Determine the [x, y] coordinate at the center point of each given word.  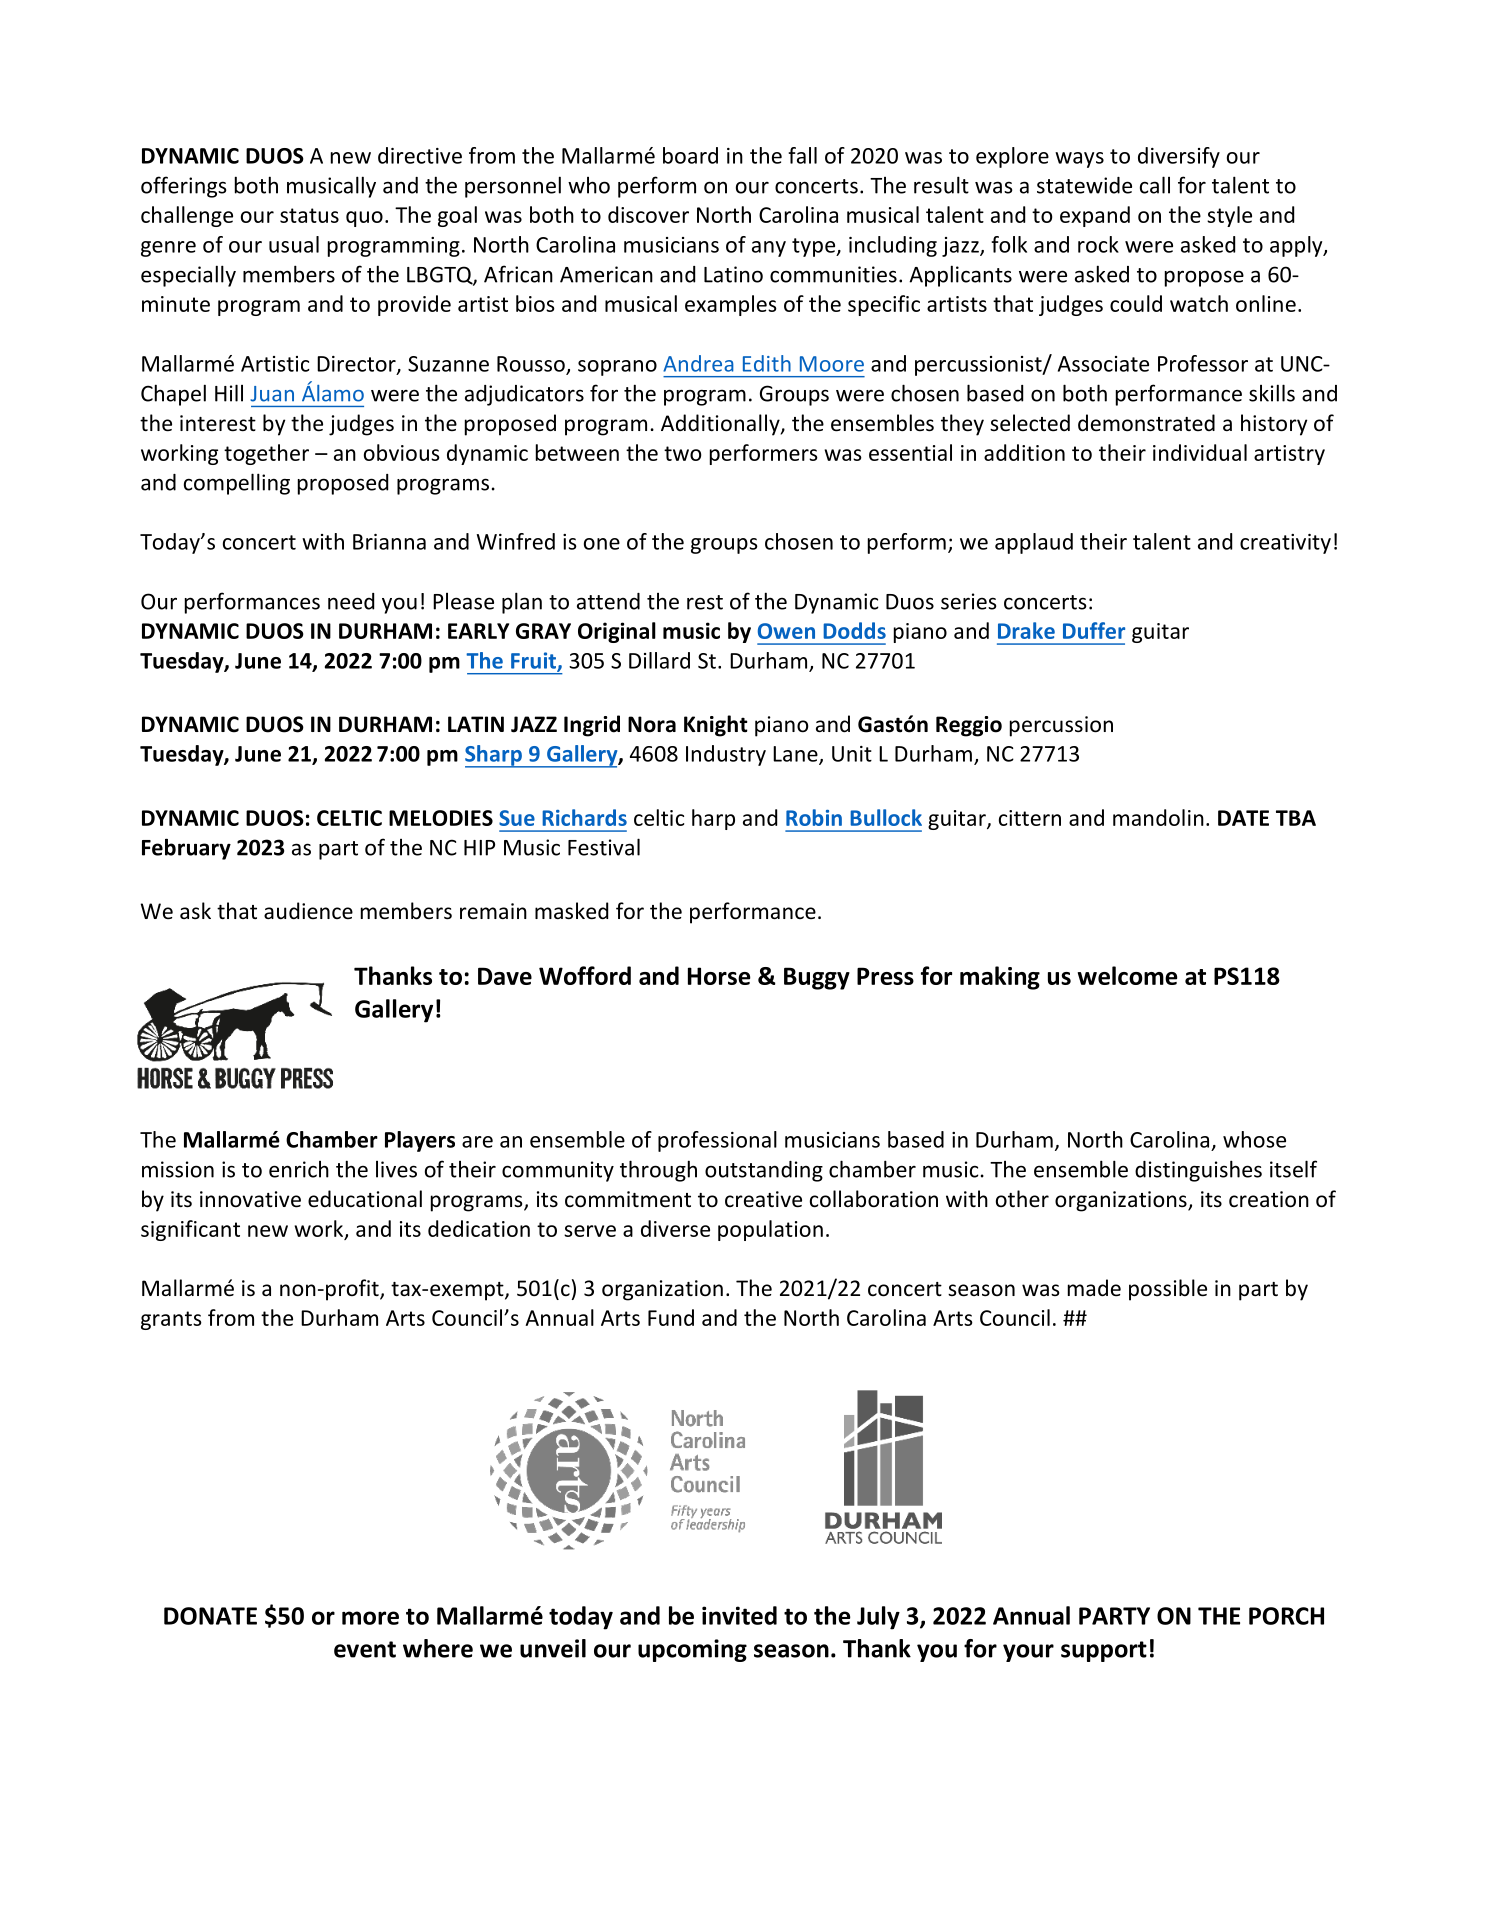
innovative [250, 1199]
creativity [1285, 544]
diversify [1179, 157]
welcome [1127, 975]
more [370, 1618]
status [309, 215]
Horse [719, 976]
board [690, 155]
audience [308, 910]
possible [1168, 1290]
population [770, 1230]
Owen [786, 631]
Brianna [389, 542]
